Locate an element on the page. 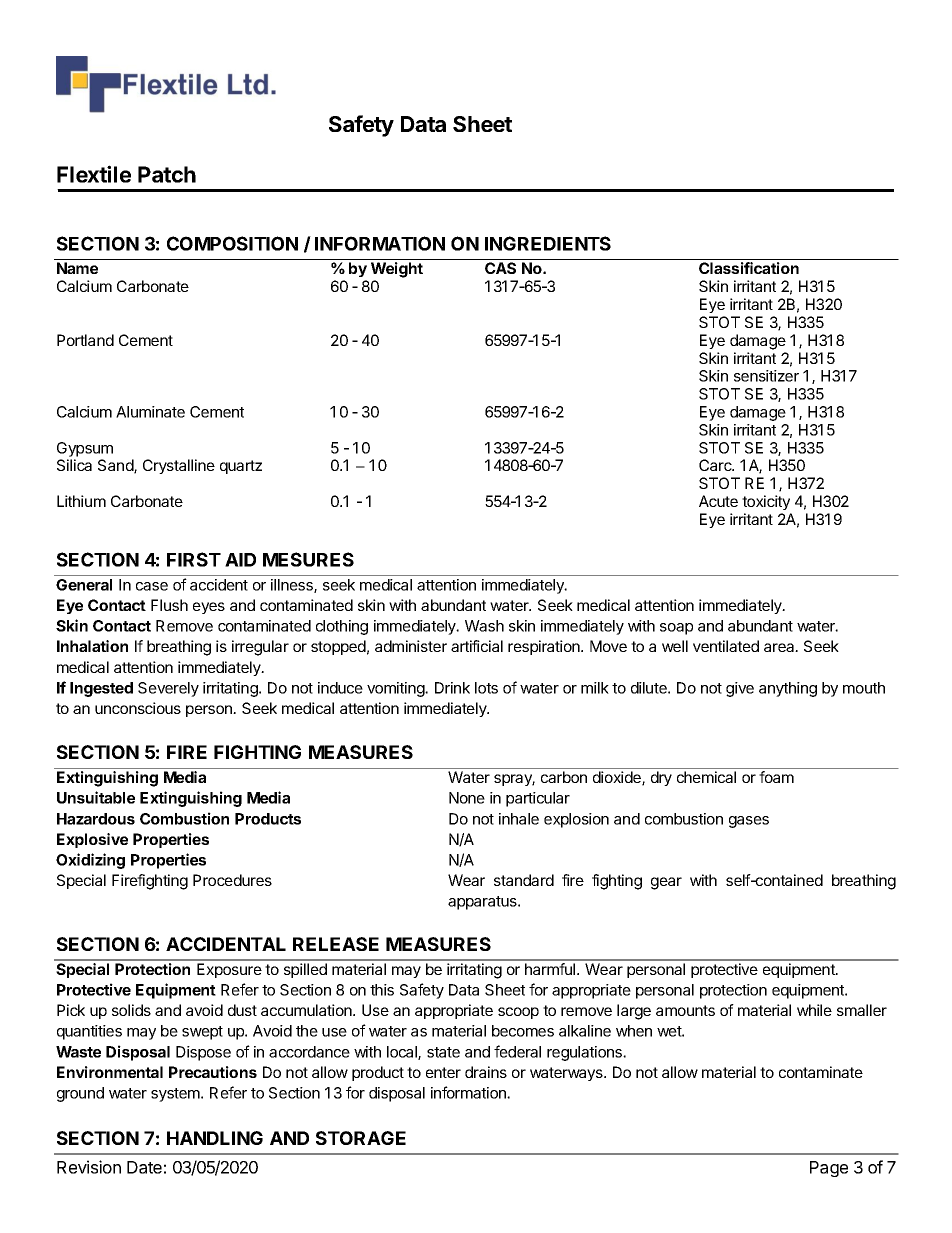 The image size is (952, 1233). HANDLING is located at coordinates (215, 1138).
